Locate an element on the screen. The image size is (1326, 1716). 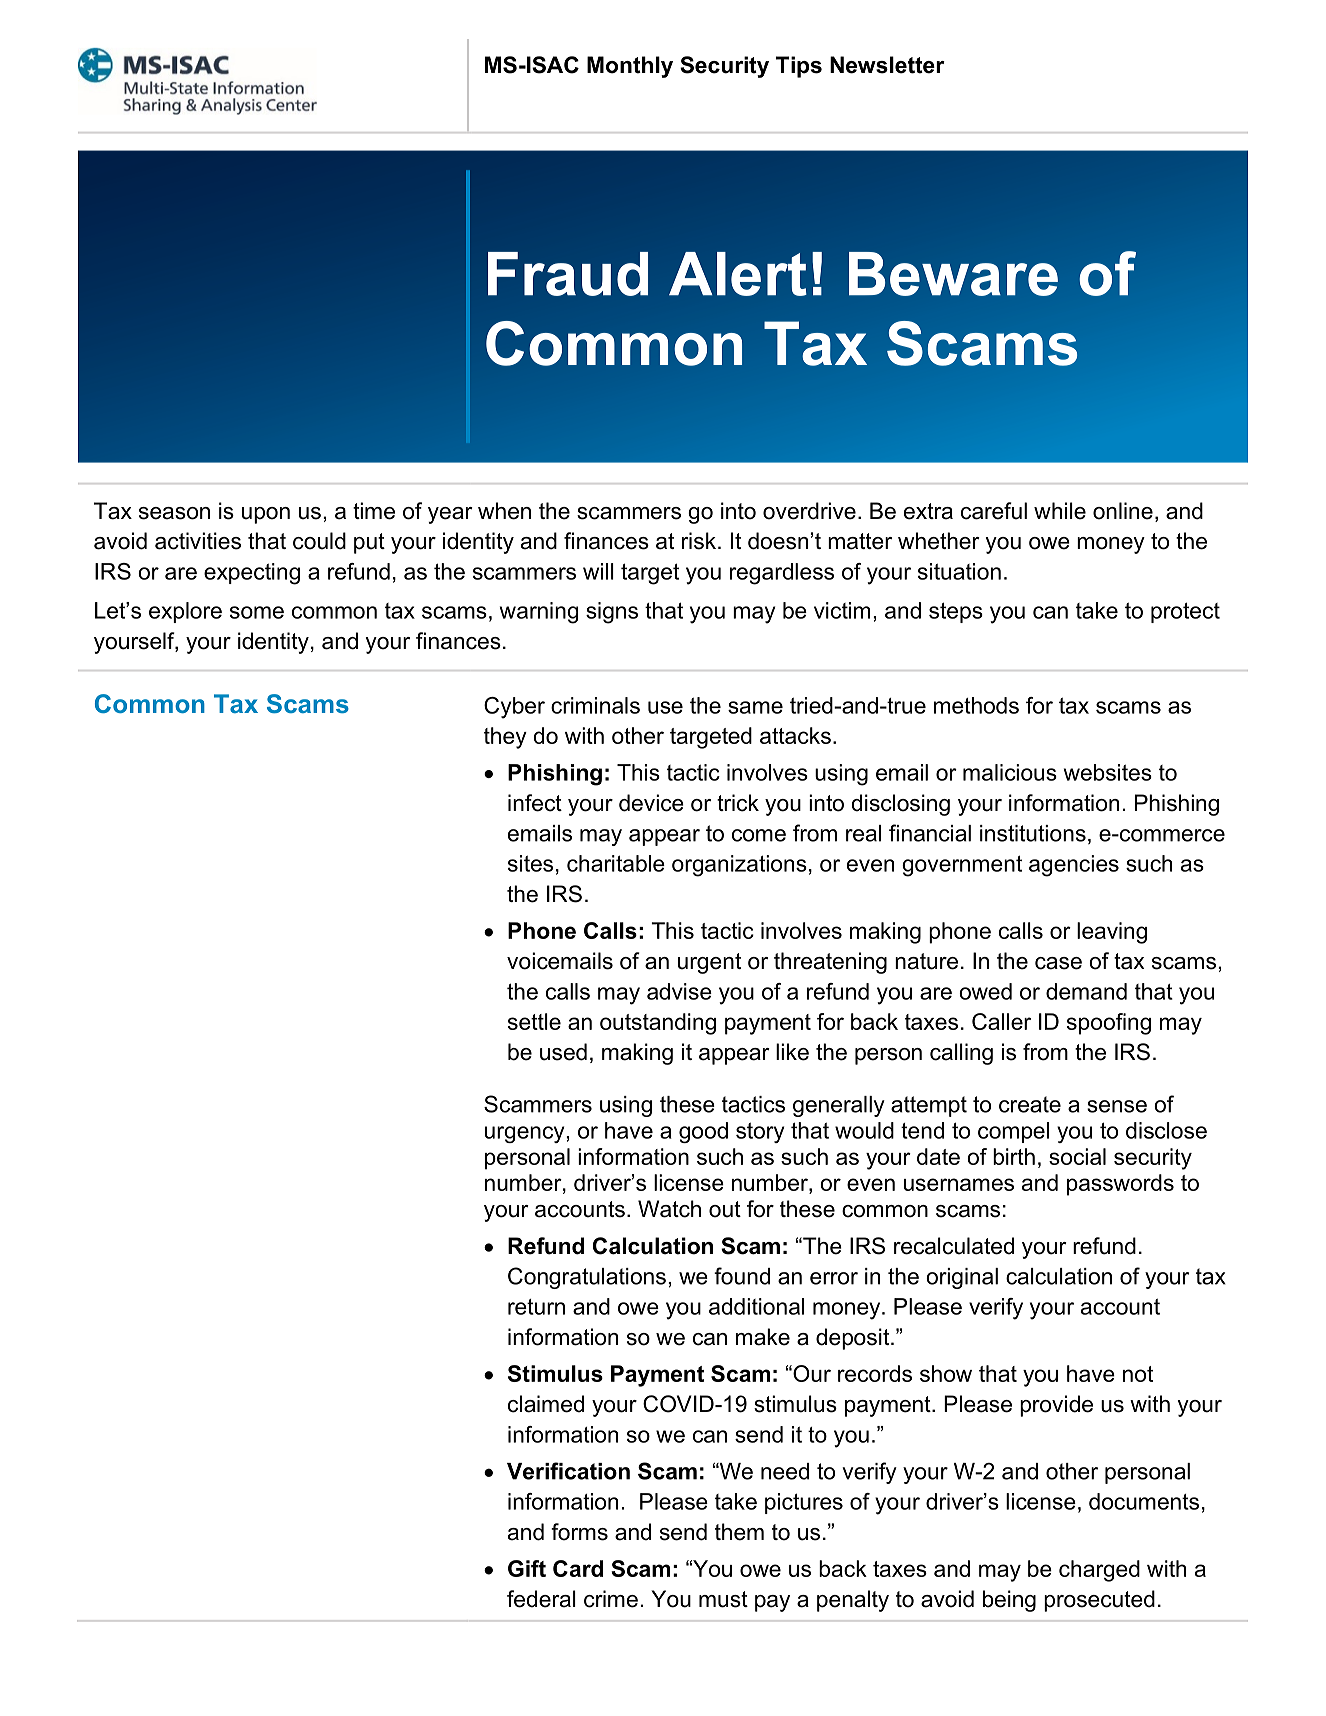
charged is located at coordinates (1099, 1571).
